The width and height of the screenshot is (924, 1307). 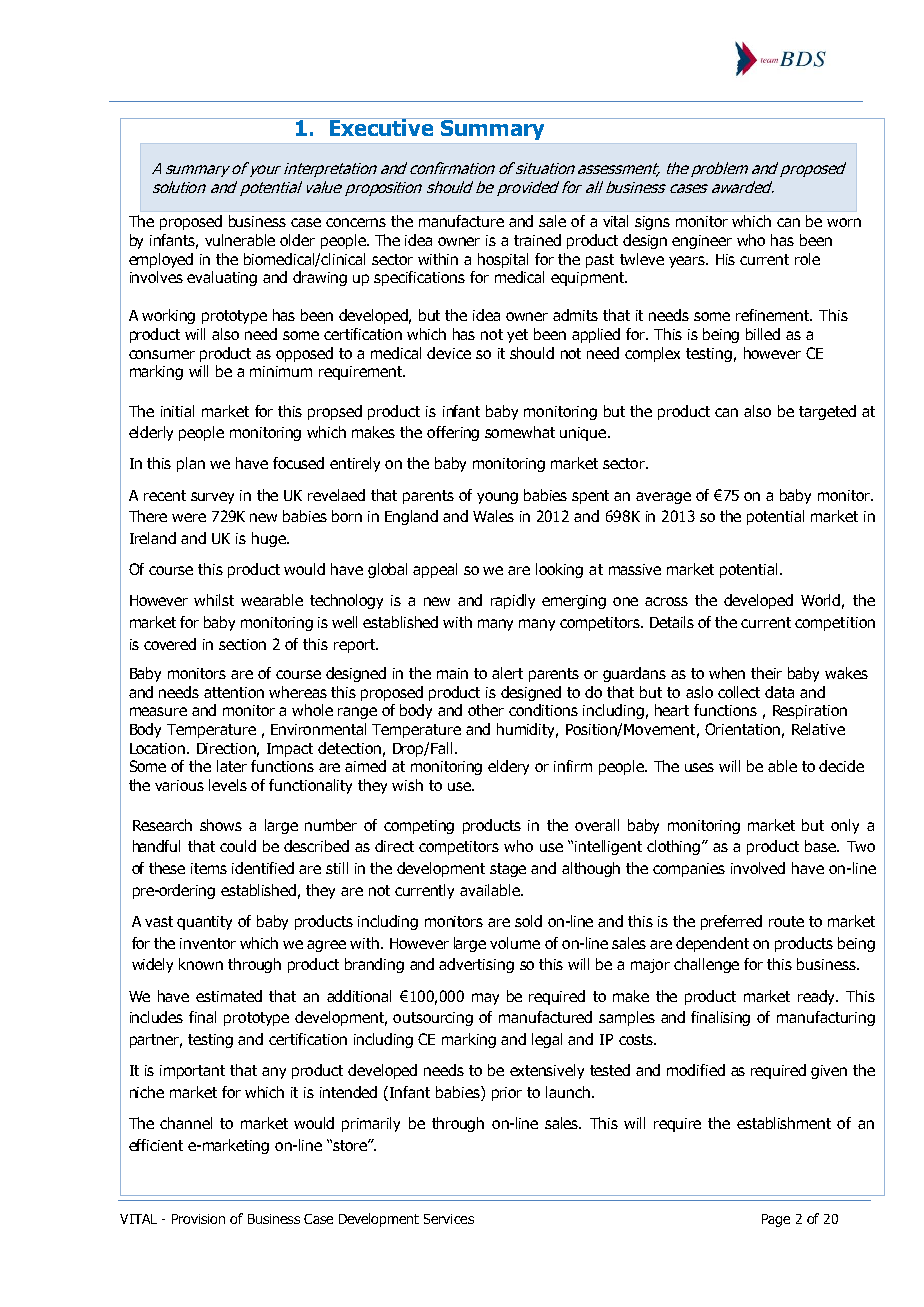 I want to click on whilst, so click(x=214, y=600).
